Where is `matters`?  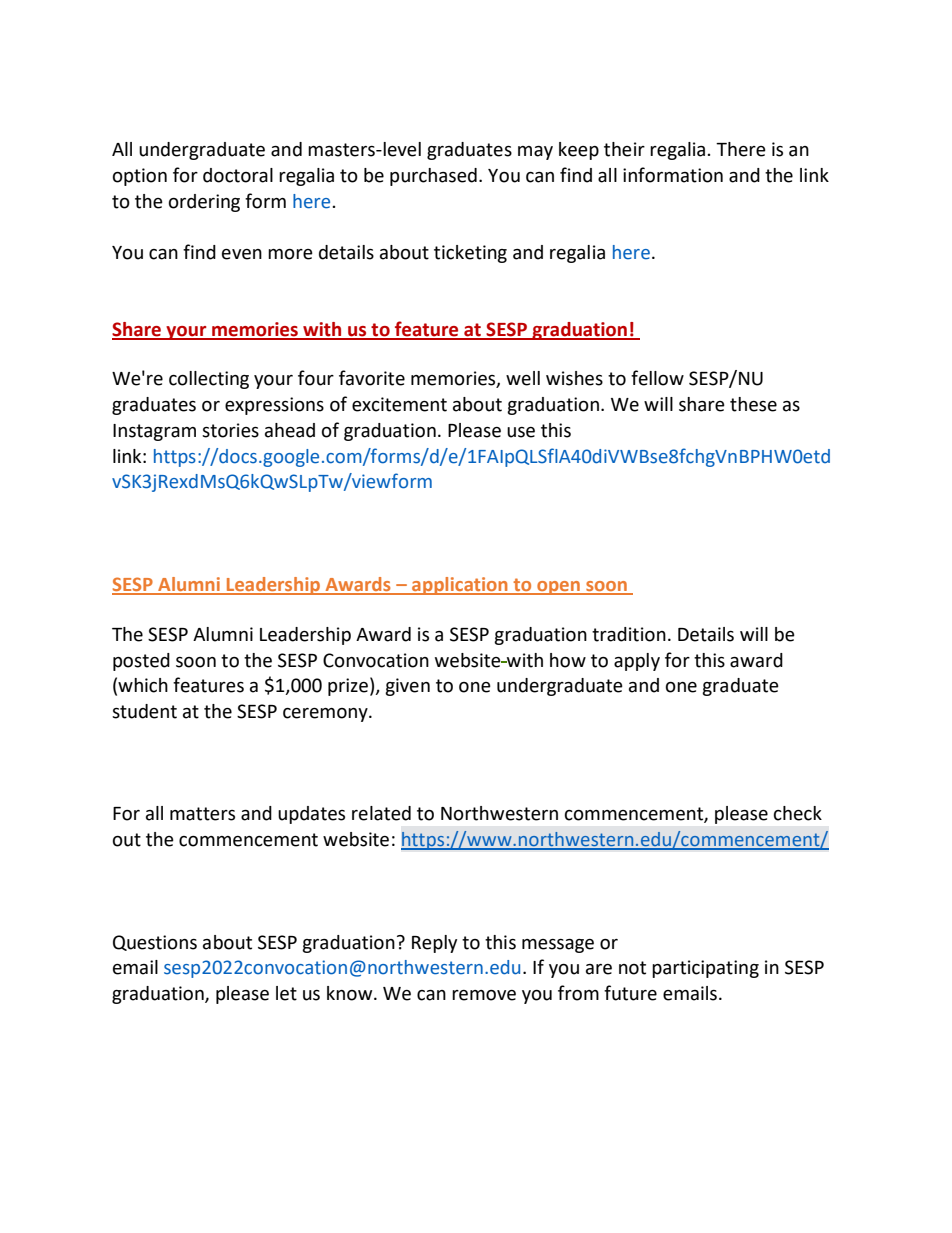
matters is located at coordinates (202, 814).
